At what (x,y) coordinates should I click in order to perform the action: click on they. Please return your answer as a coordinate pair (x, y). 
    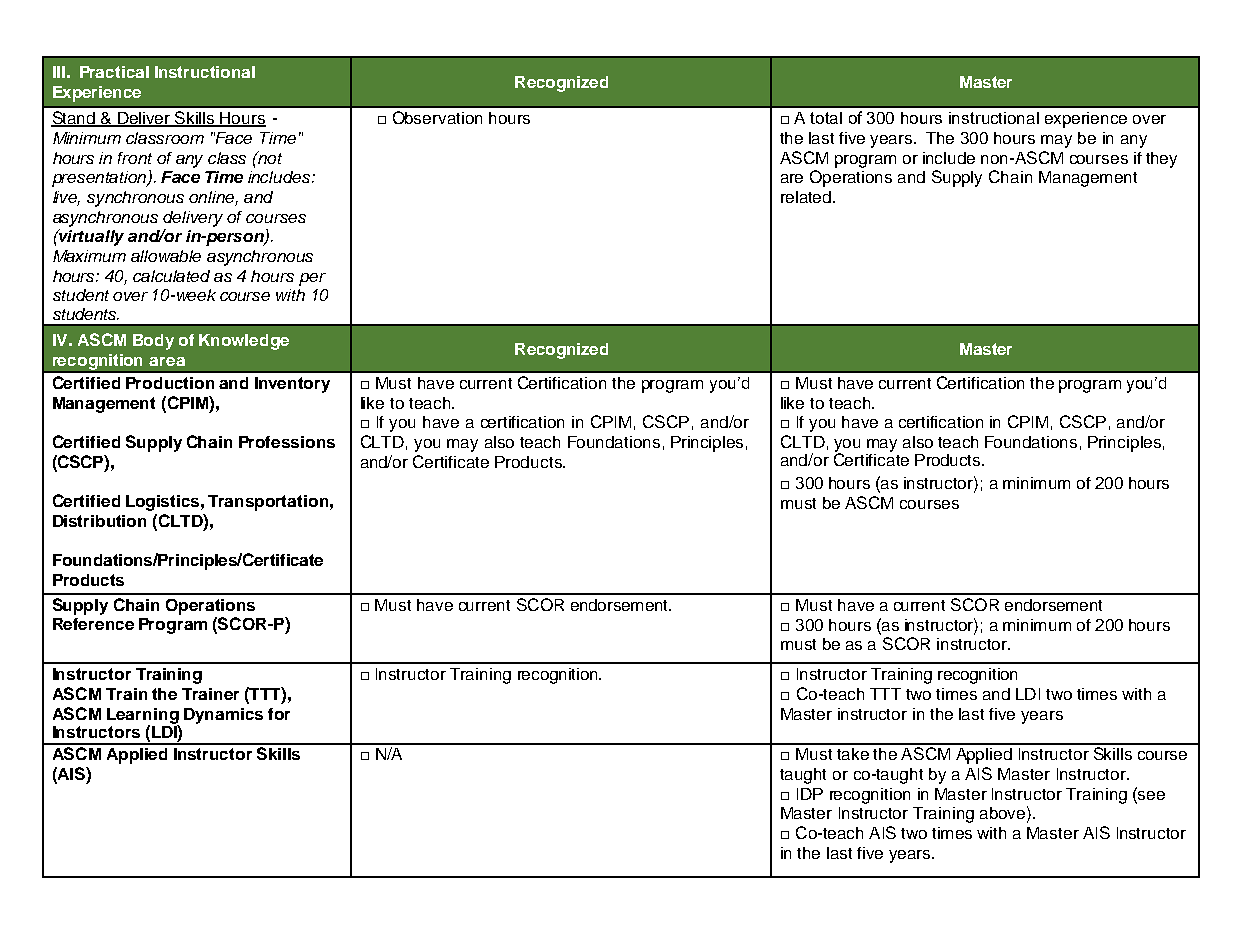
    Looking at the image, I should click on (1161, 160).
